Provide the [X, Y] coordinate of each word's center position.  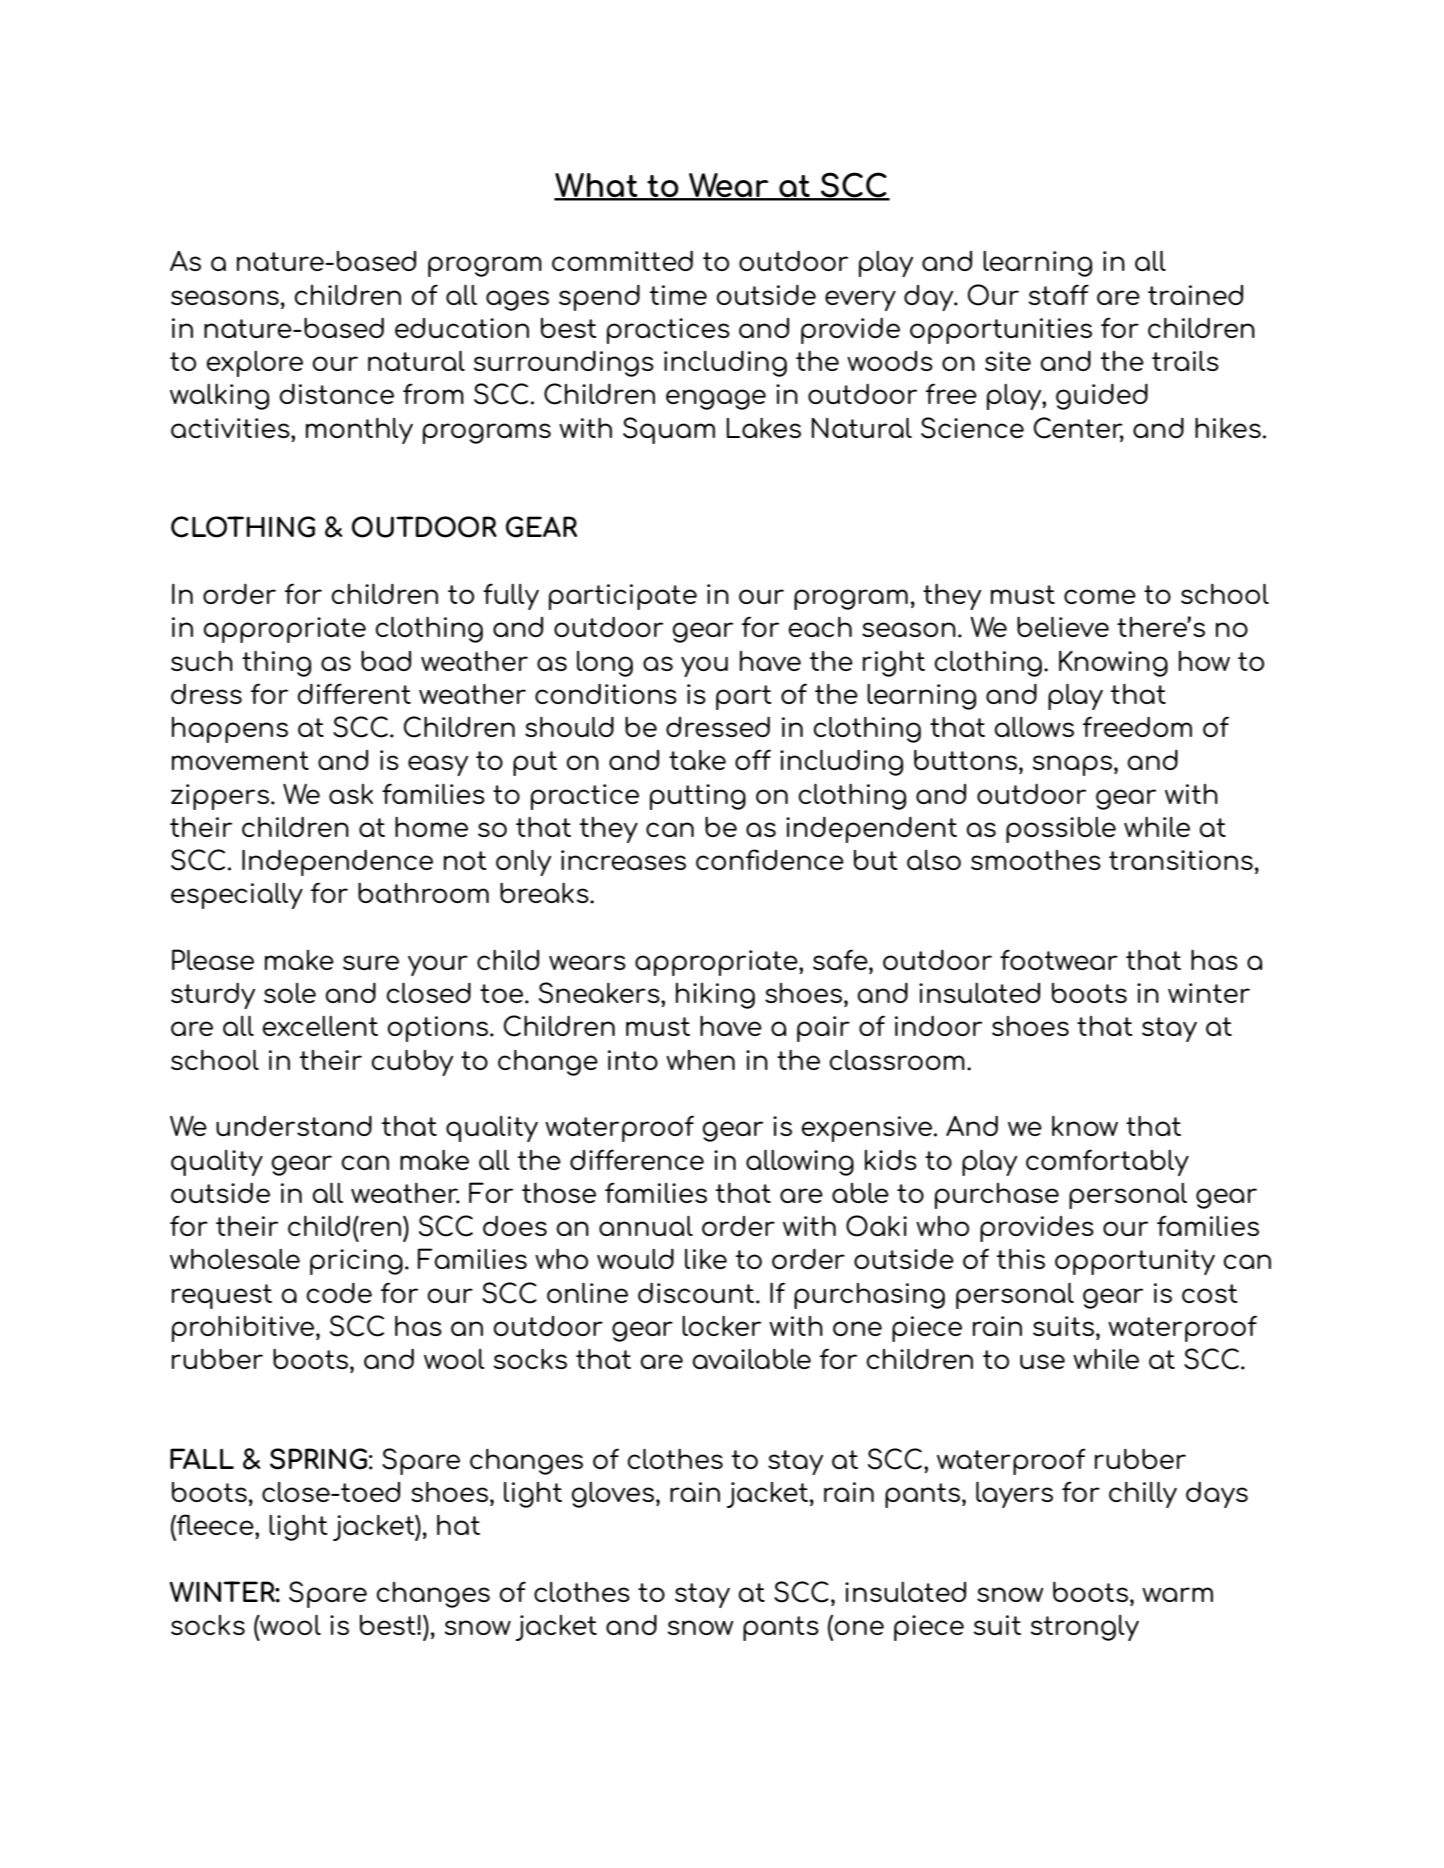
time [678, 295]
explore [255, 364]
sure [371, 962]
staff [1059, 294]
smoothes [1036, 860]
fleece [215, 1524]
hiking [715, 996]
